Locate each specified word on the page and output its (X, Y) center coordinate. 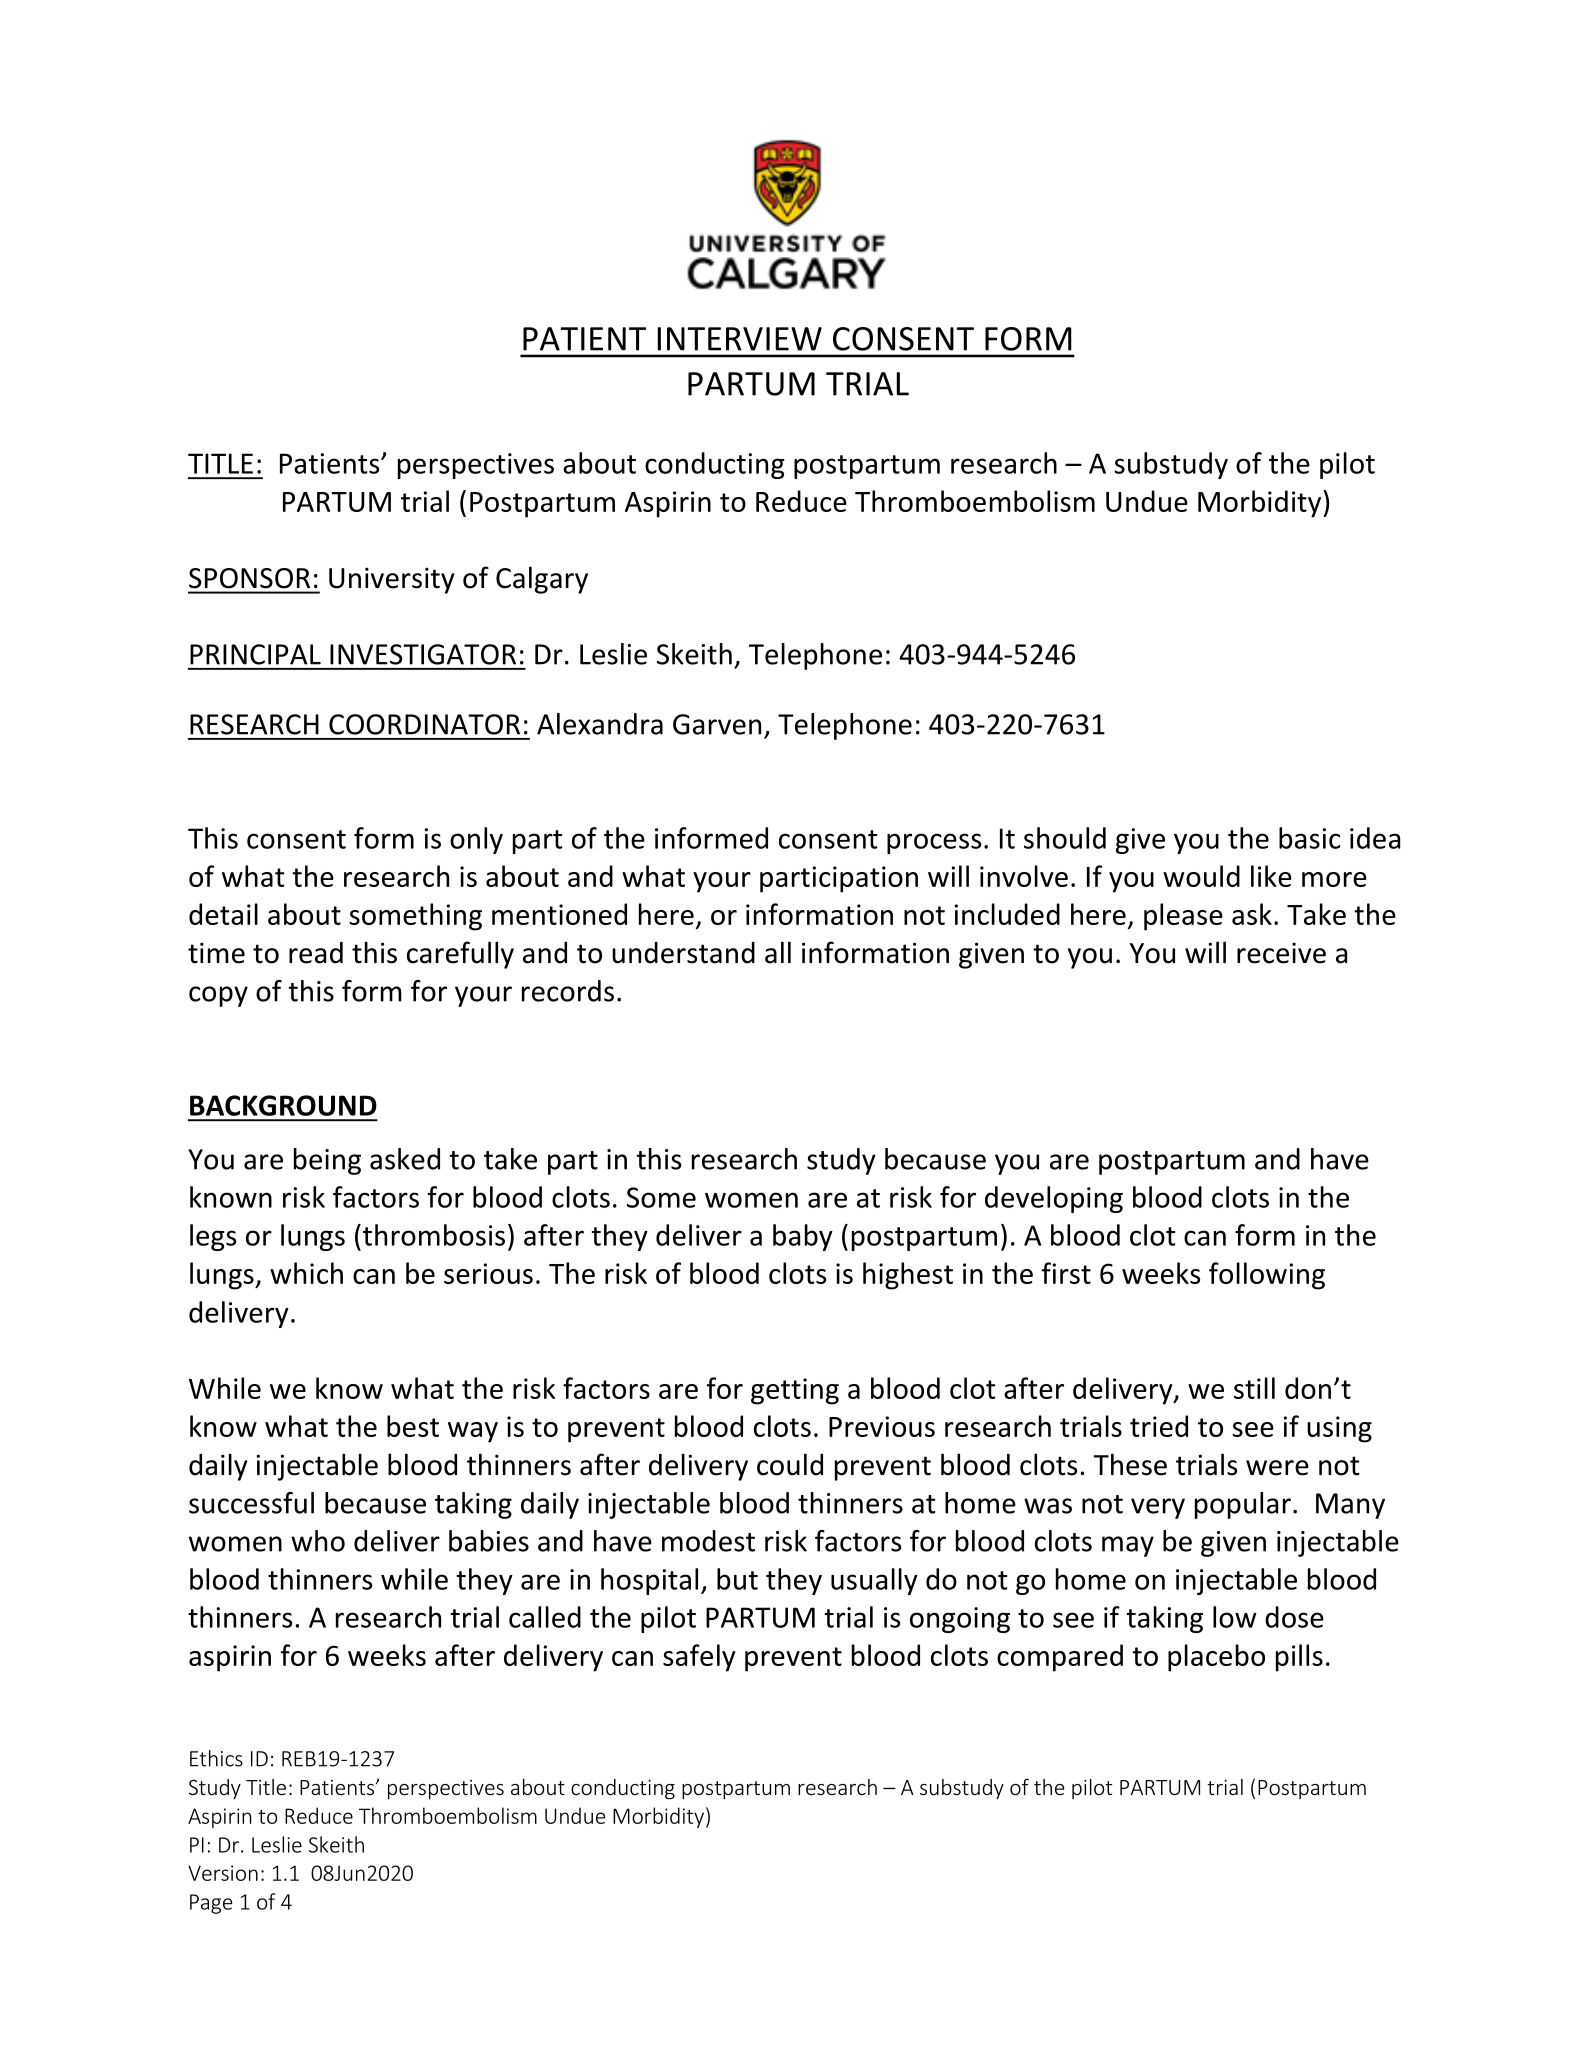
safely (699, 1658)
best (413, 1426)
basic (1309, 838)
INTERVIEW (739, 339)
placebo (1216, 1658)
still (1254, 1388)
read (316, 953)
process (934, 843)
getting (795, 1391)
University (392, 580)
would (1201, 876)
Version (223, 1873)
